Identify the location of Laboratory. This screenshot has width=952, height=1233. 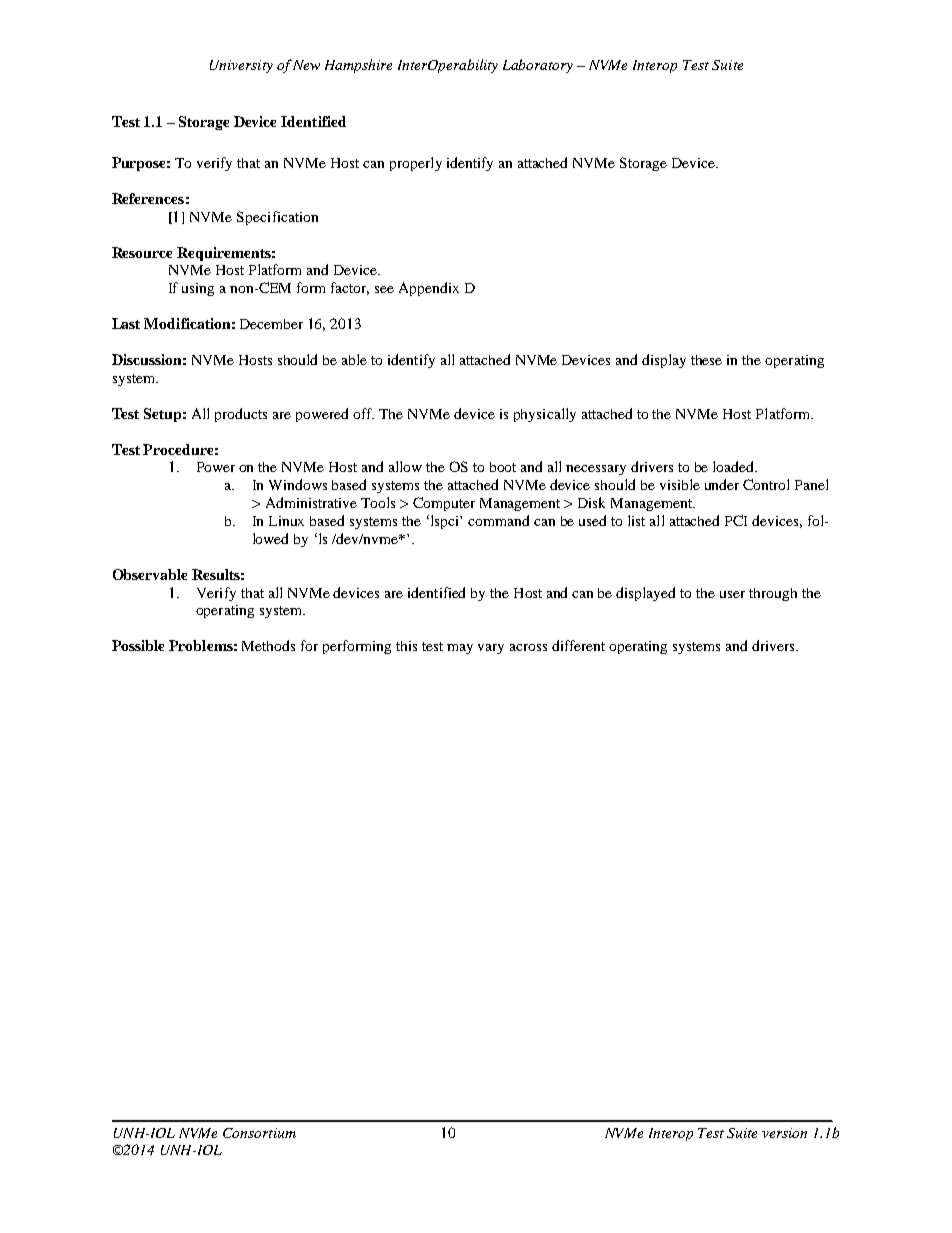
(538, 66).
